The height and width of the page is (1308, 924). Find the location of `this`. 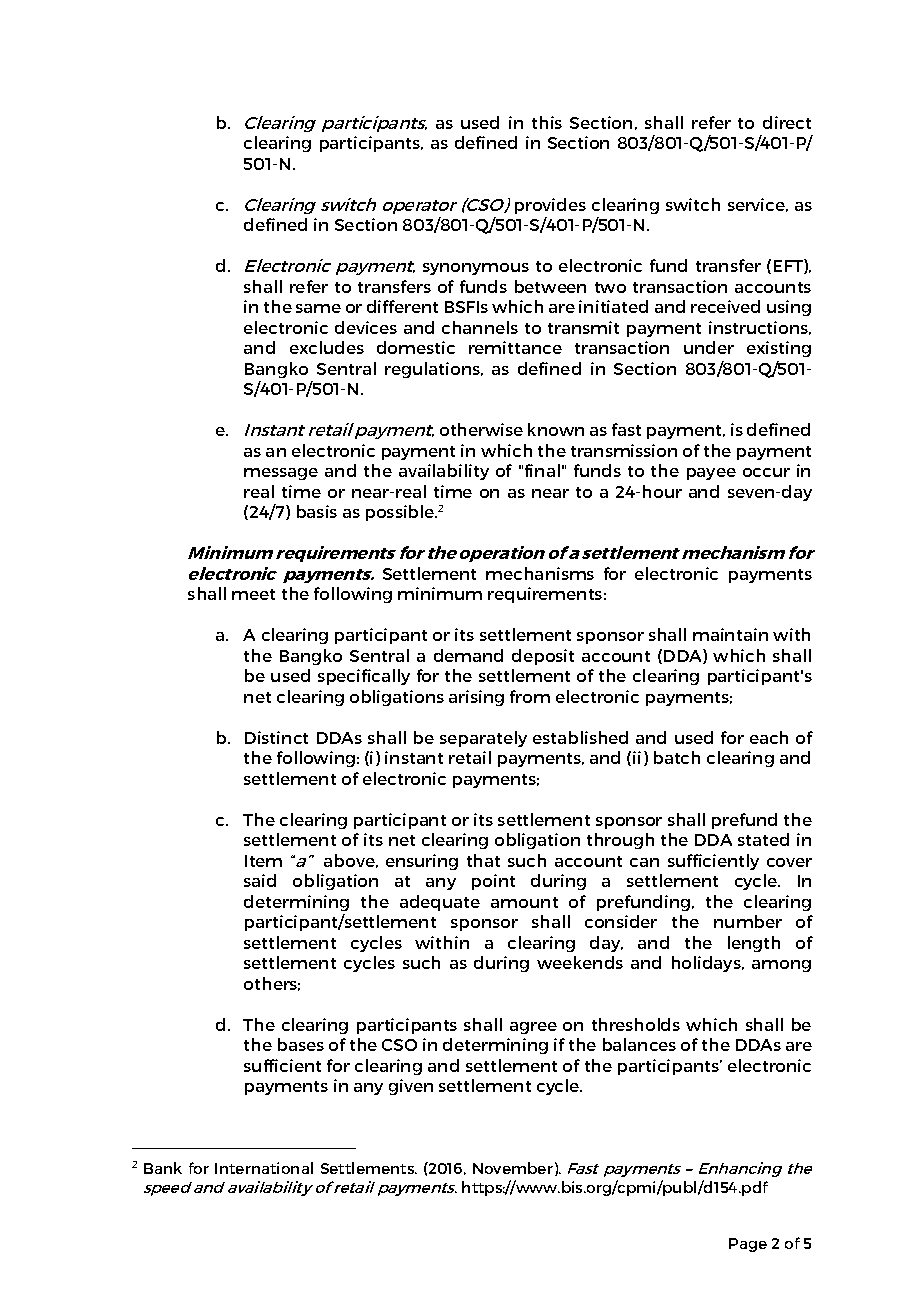

this is located at coordinates (547, 122).
